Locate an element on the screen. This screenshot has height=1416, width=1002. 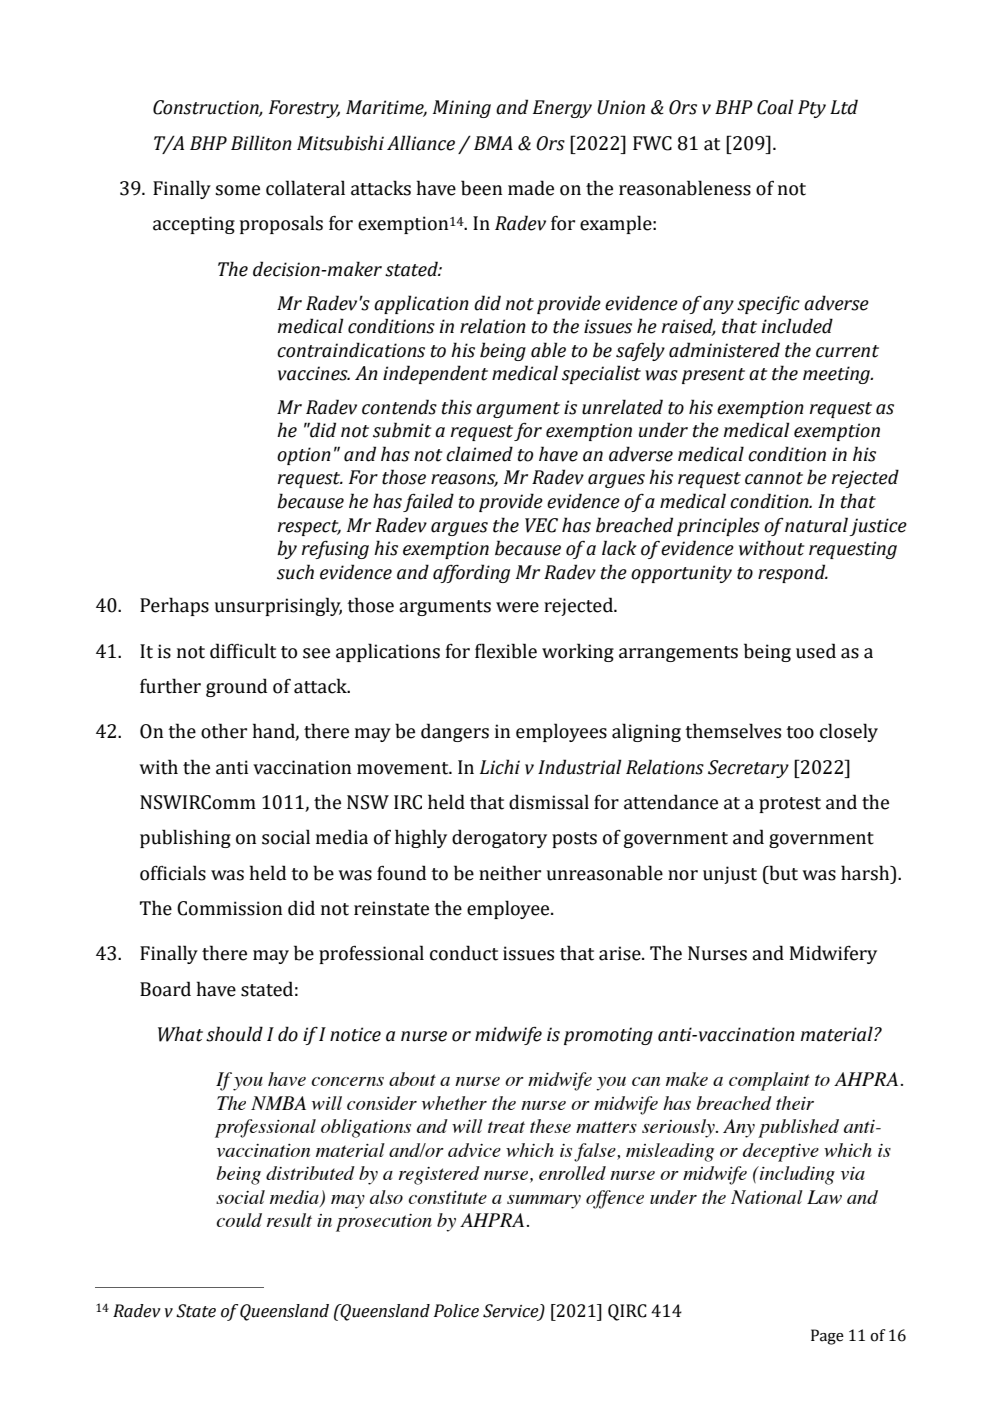
dangers is located at coordinates (455, 732).
